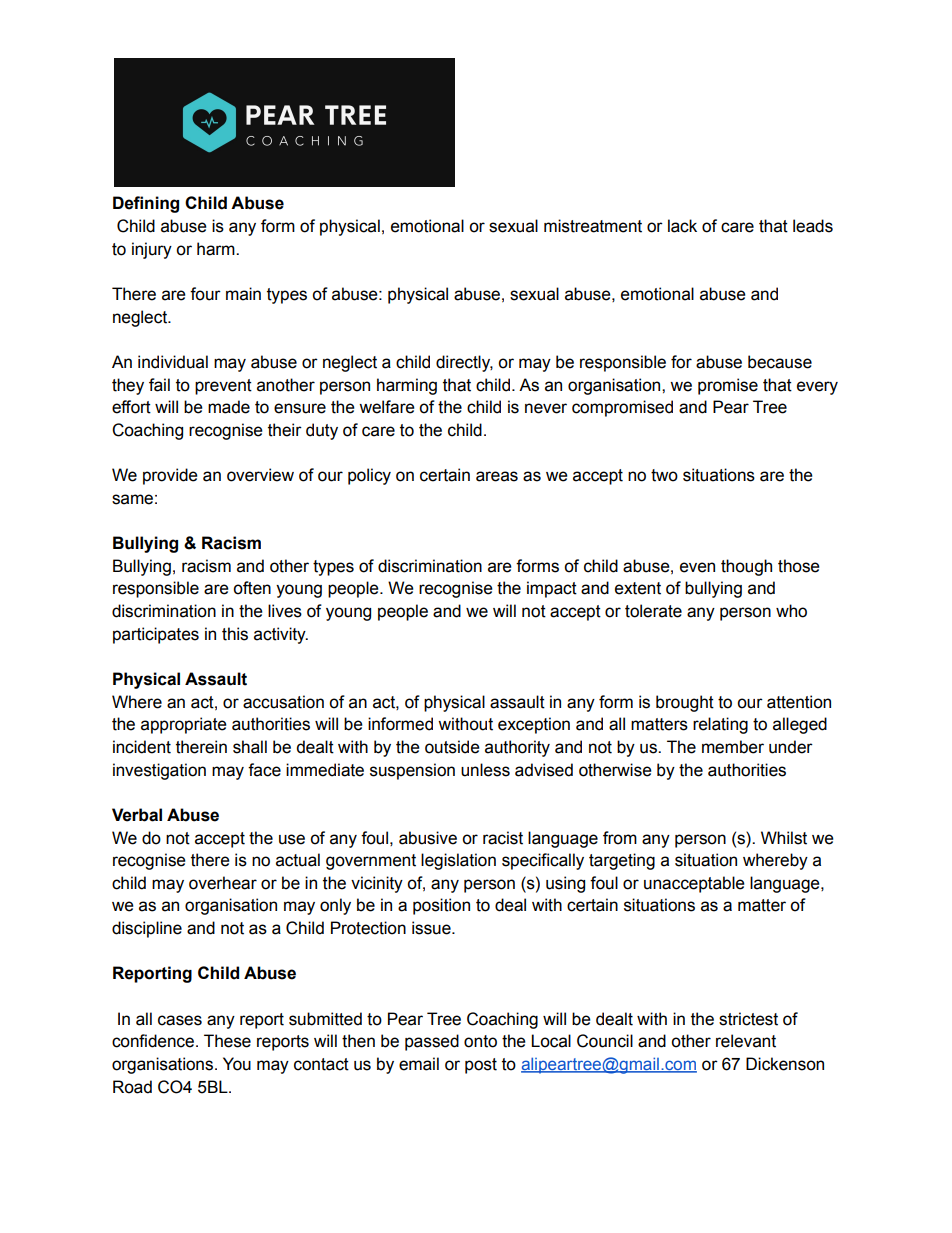  Describe the element at coordinates (235, 634) in the page. I see `this` at that location.
